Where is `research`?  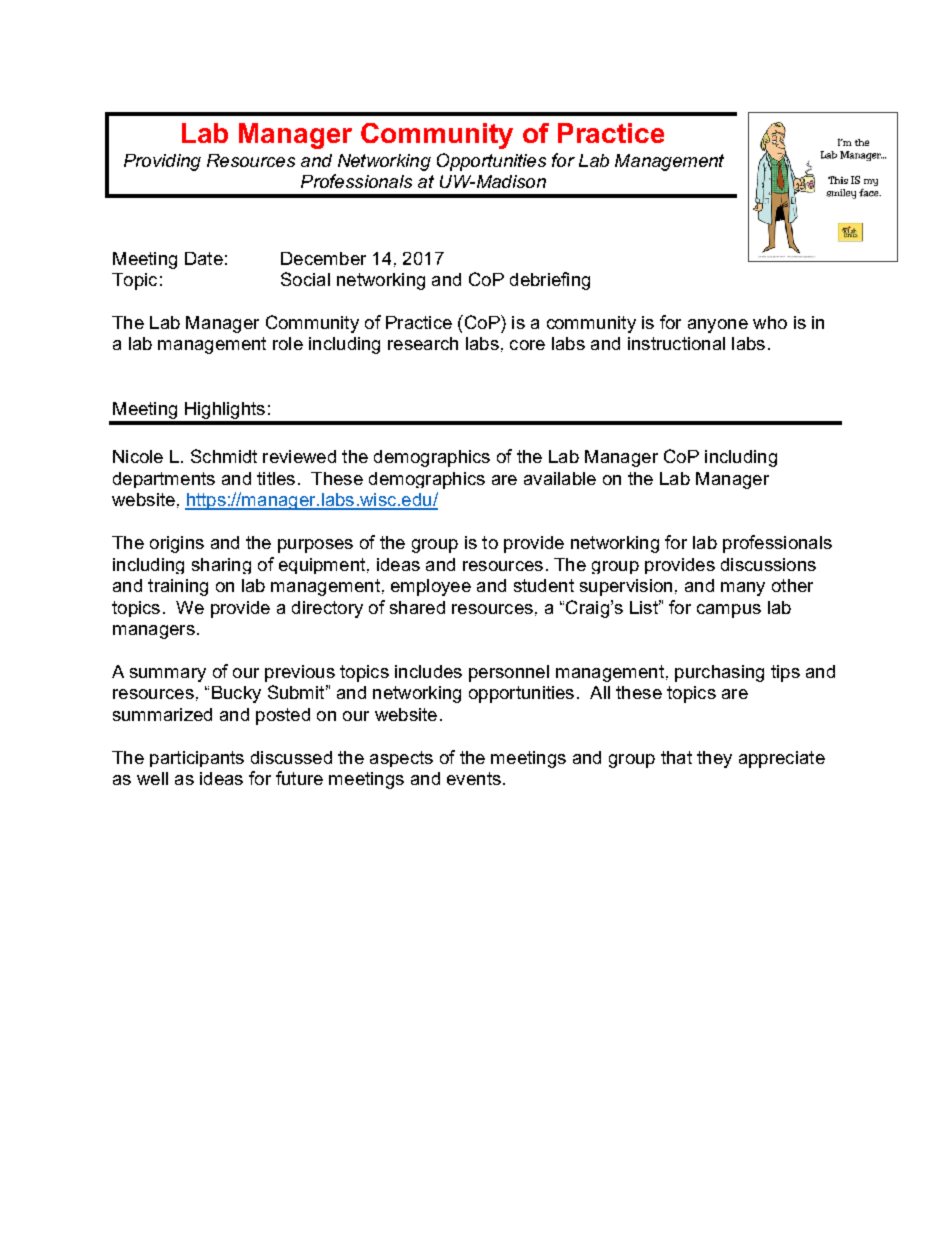
research is located at coordinates (423, 343).
